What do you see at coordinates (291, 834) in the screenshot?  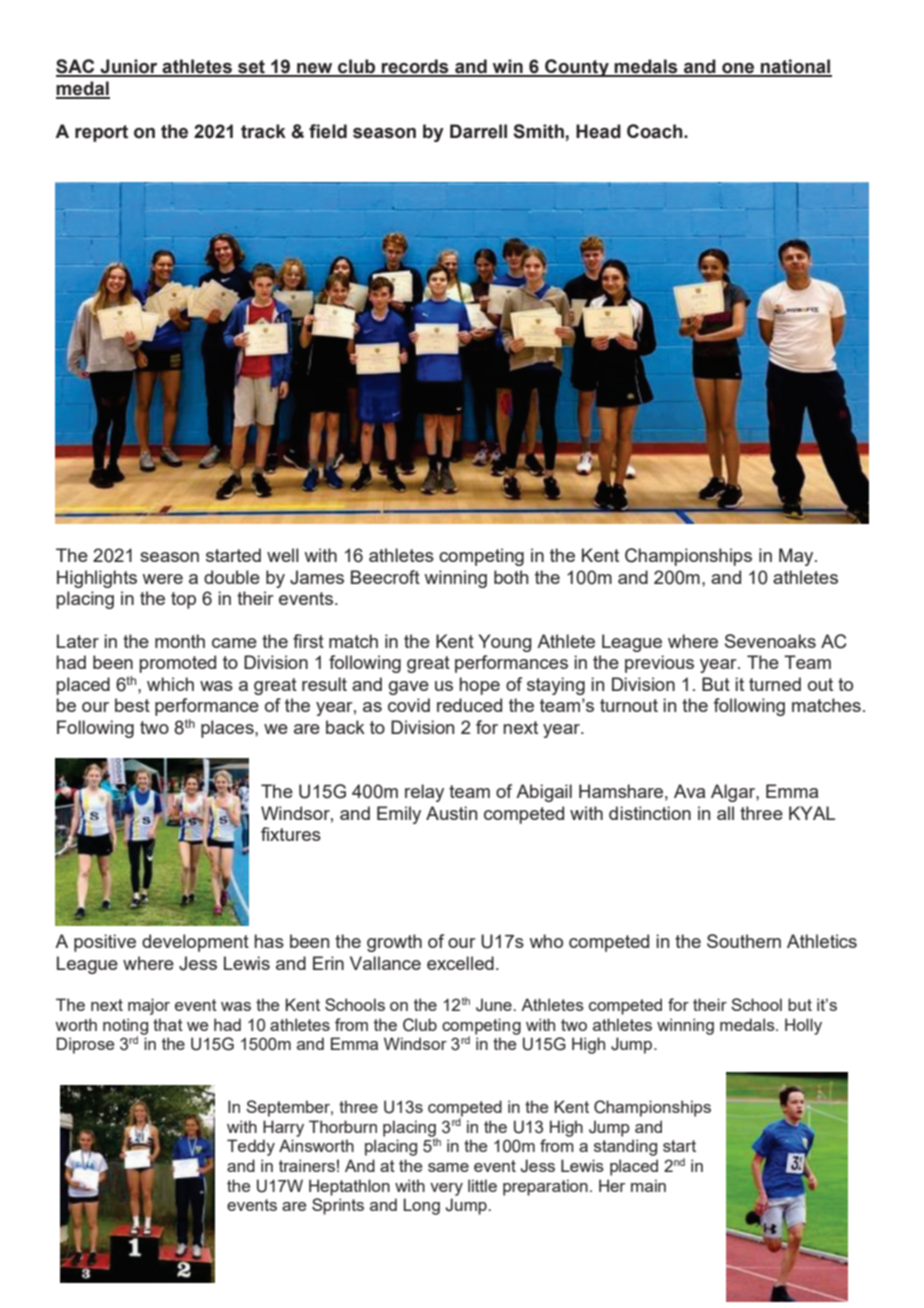 I see `fixtures` at bounding box center [291, 834].
